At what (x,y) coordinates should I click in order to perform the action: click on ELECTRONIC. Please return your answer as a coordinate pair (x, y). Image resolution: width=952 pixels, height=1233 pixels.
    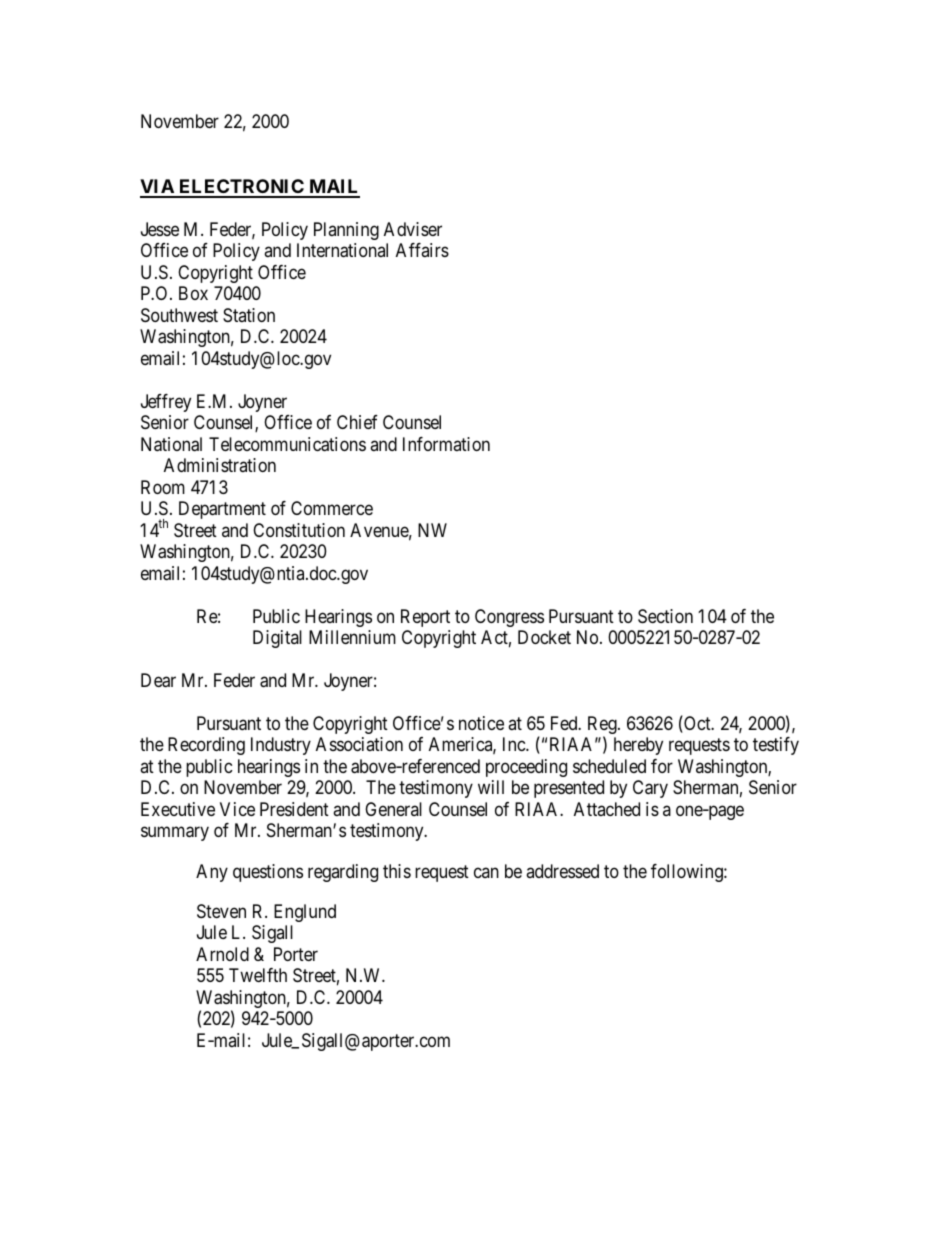
    Looking at the image, I should click on (241, 188).
